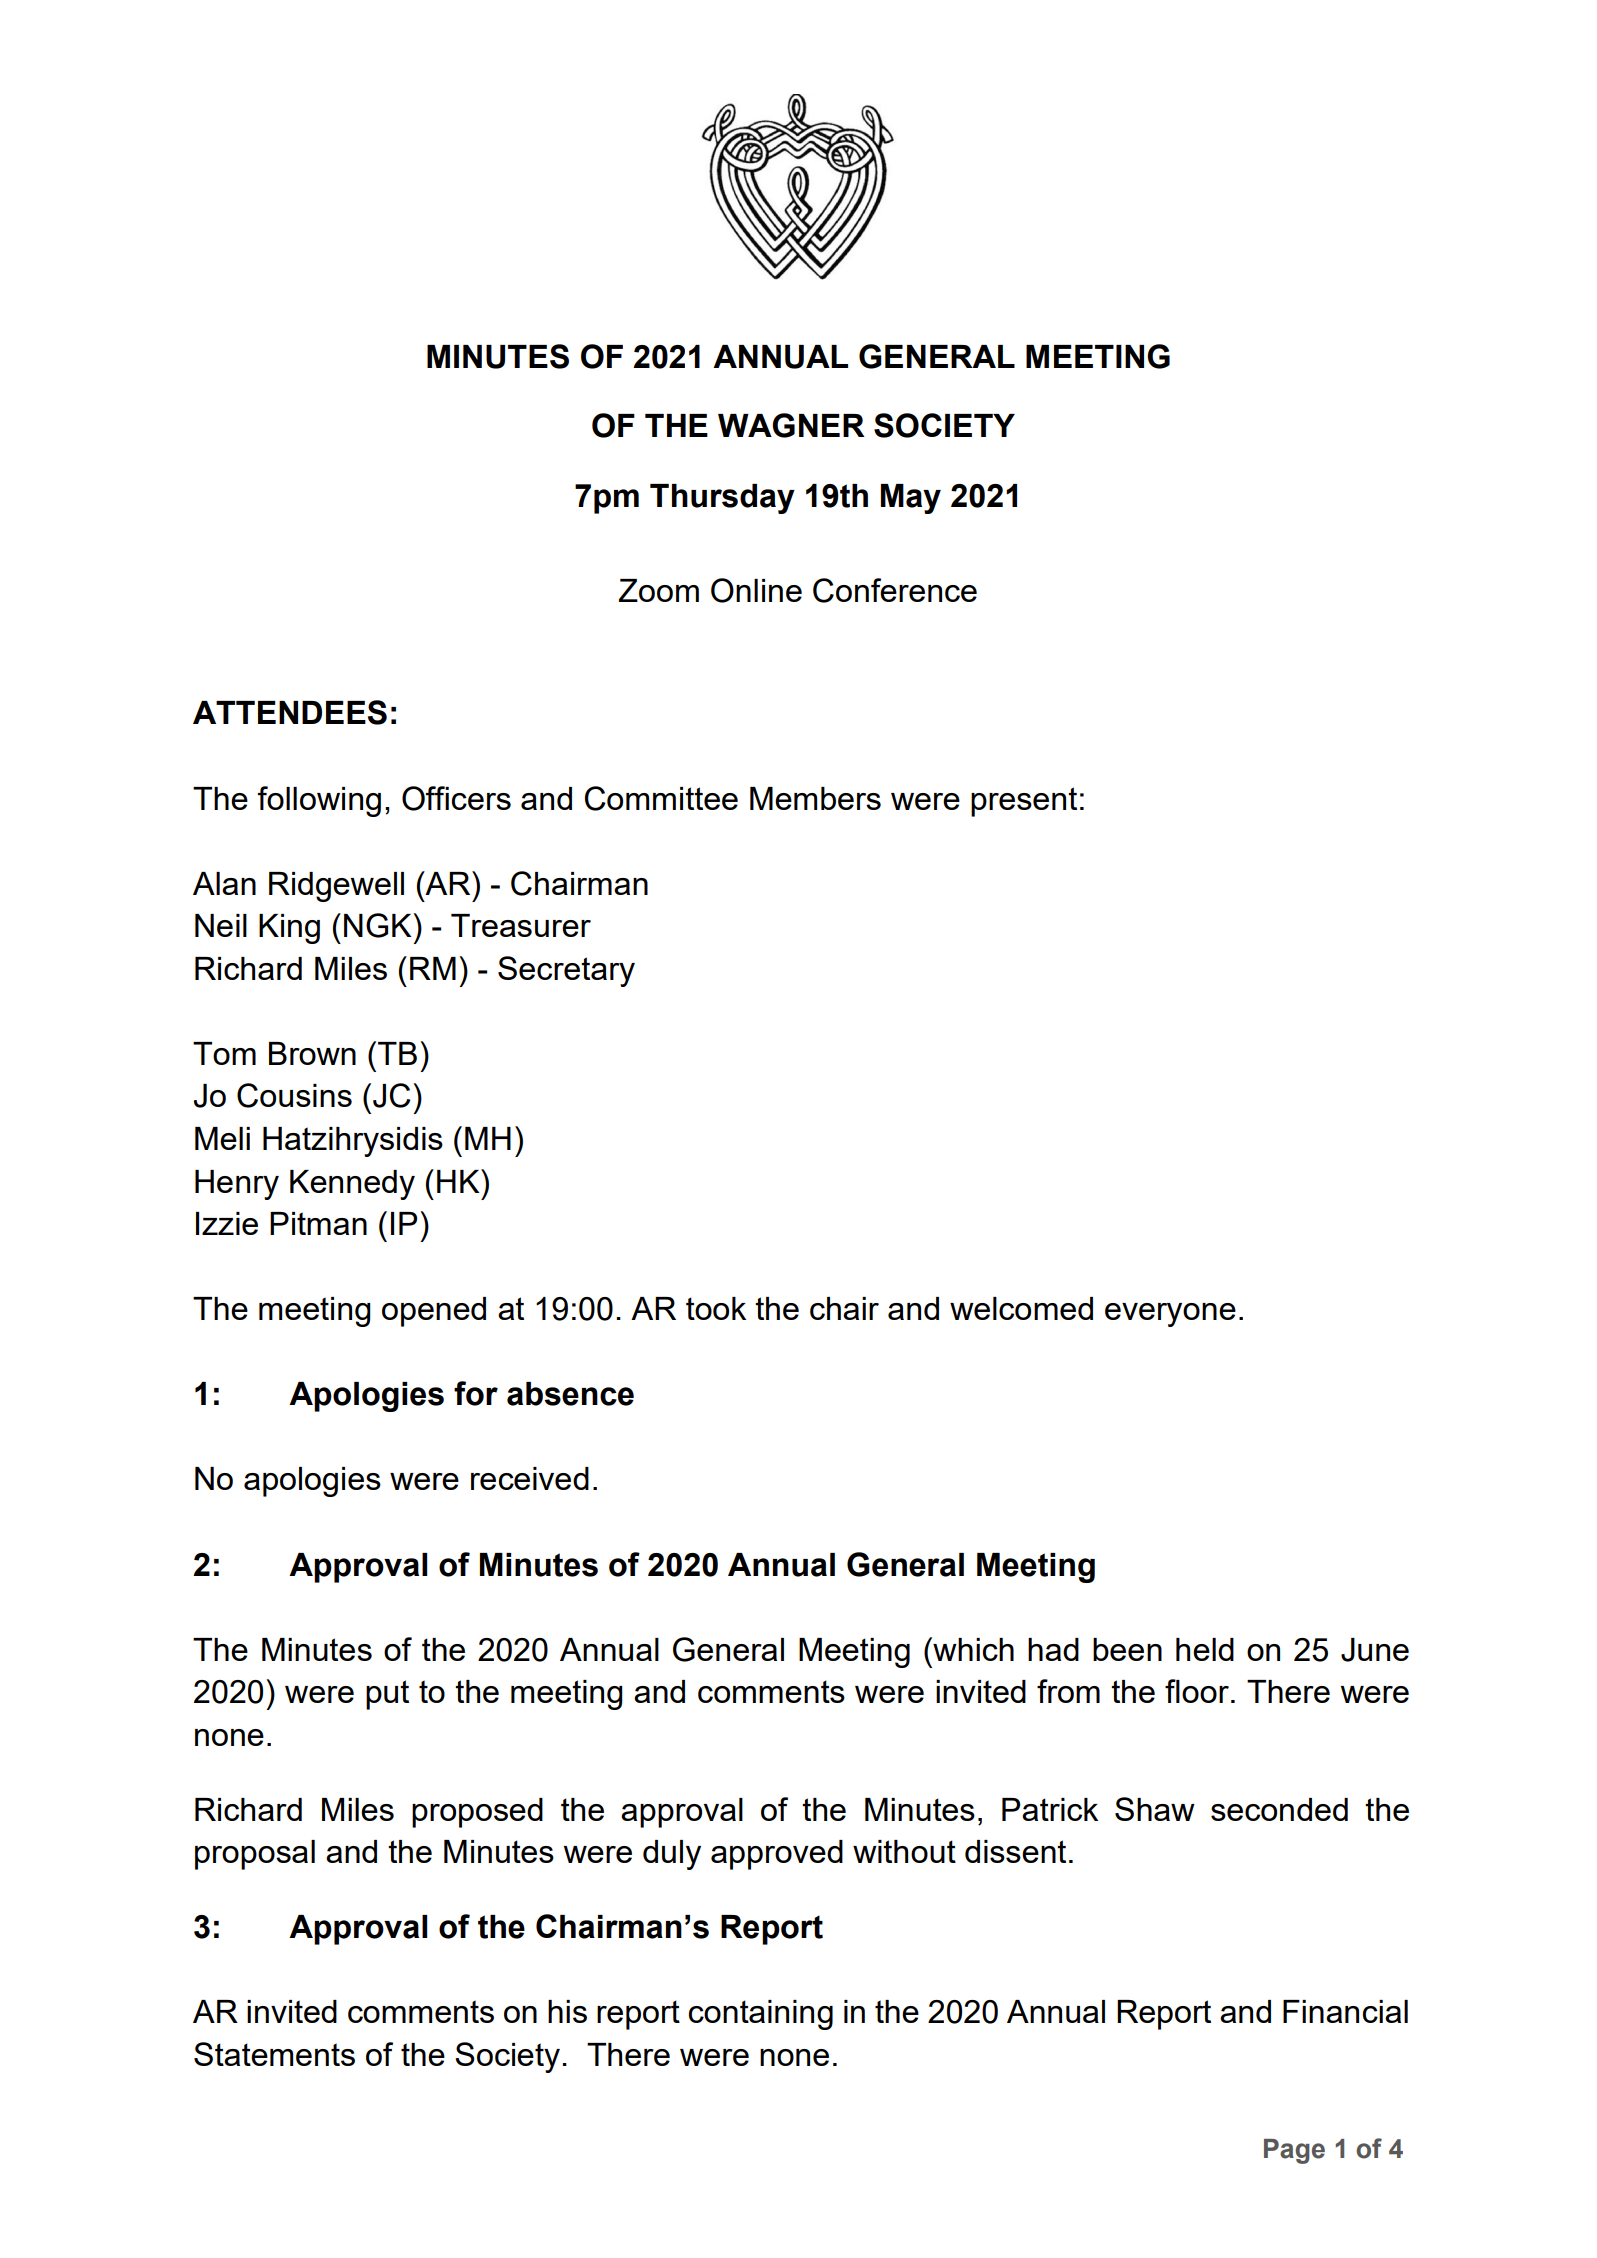  What do you see at coordinates (290, 712) in the screenshot?
I see `ATTENDEES` at bounding box center [290, 712].
